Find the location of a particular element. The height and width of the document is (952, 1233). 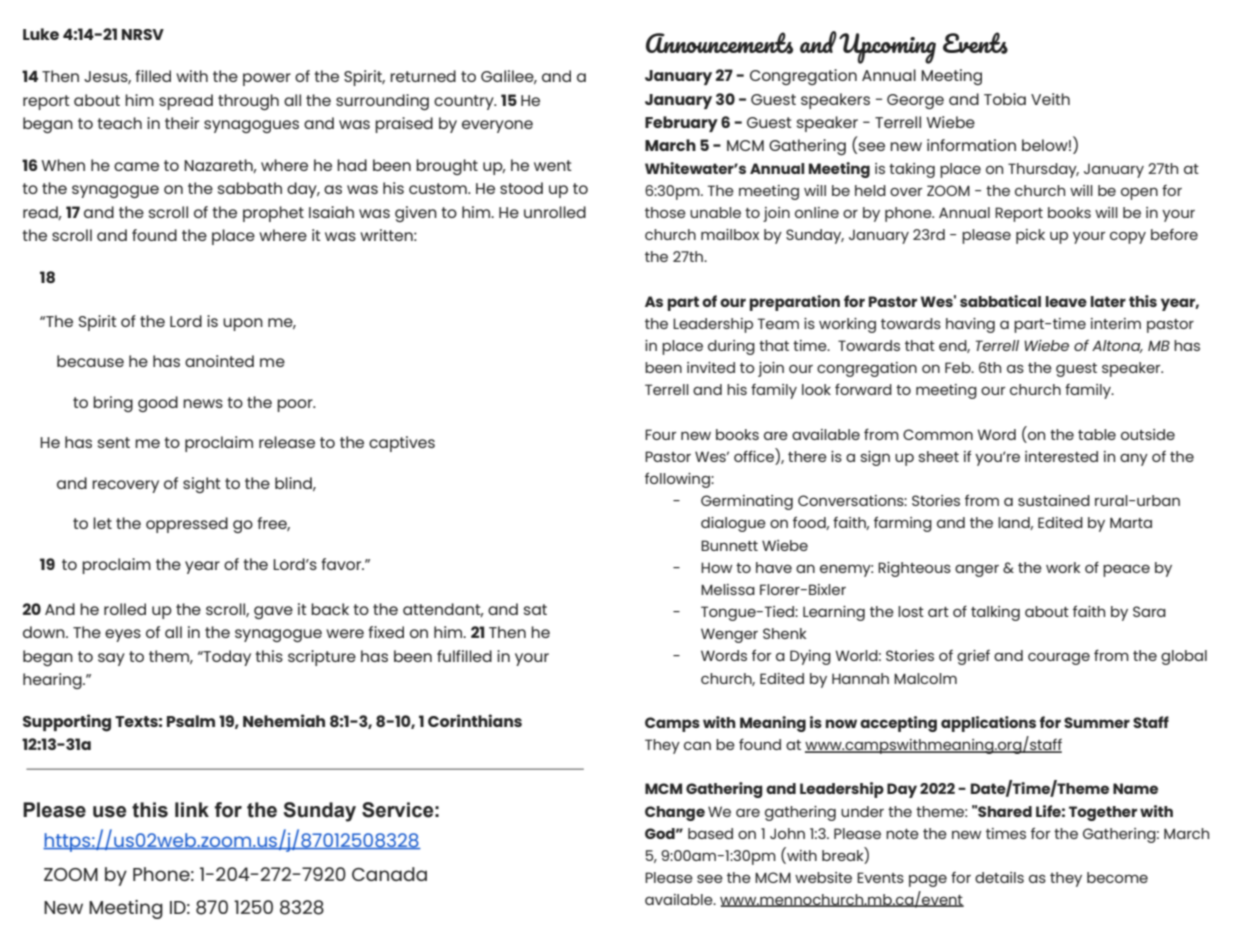

prophet is located at coordinates (273, 214).
